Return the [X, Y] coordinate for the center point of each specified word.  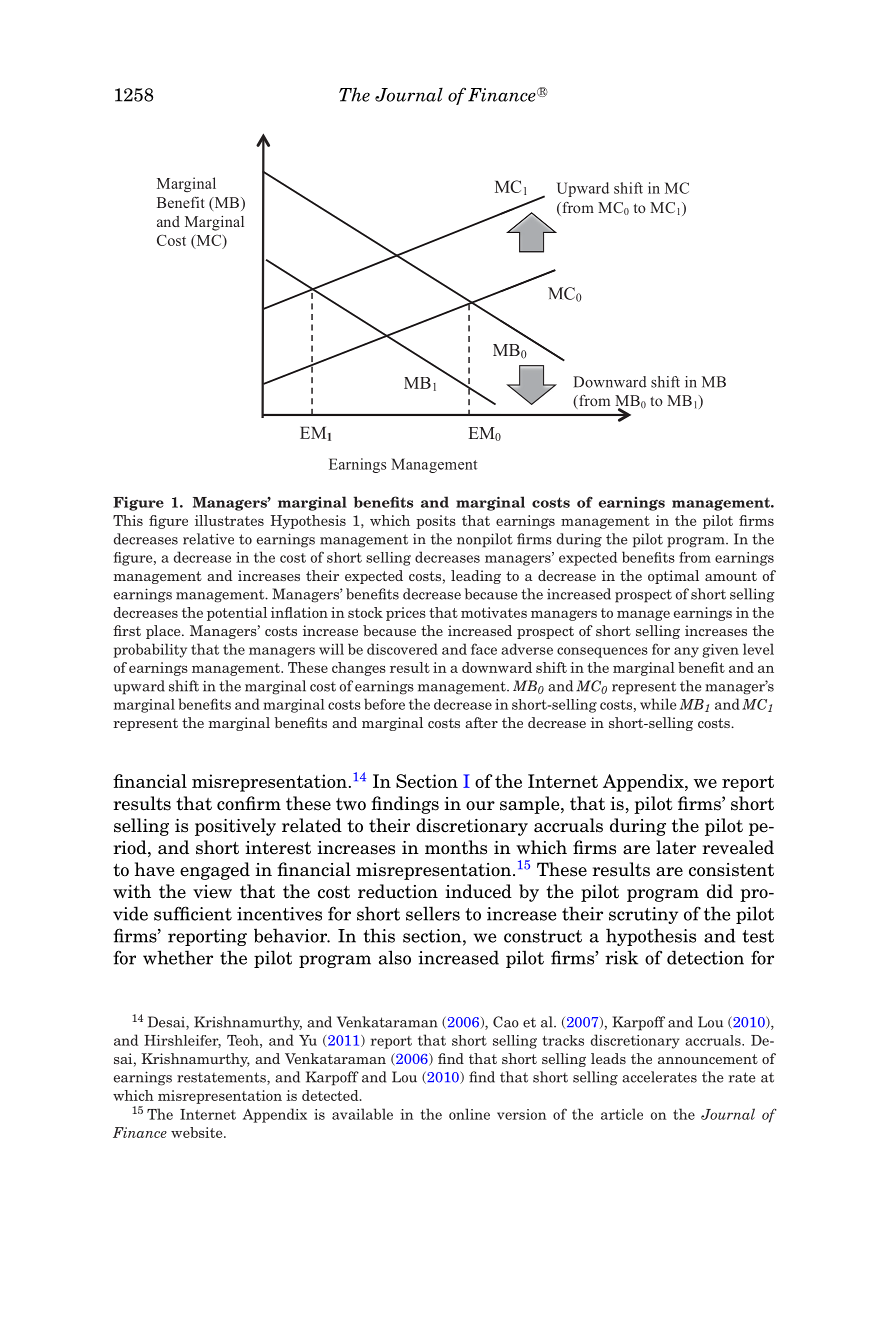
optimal [673, 577]
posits [436, 522]
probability [150, 650]
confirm [249, 803]
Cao [506, 1022]
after [481, 722]
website [198, 1132]
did [720, 891]
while [658, 704]
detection [705, 957]
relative [208, 539]
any [686, 652]
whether [178, 957]
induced [478, 891]
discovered [402, 649]
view [212, 892]
